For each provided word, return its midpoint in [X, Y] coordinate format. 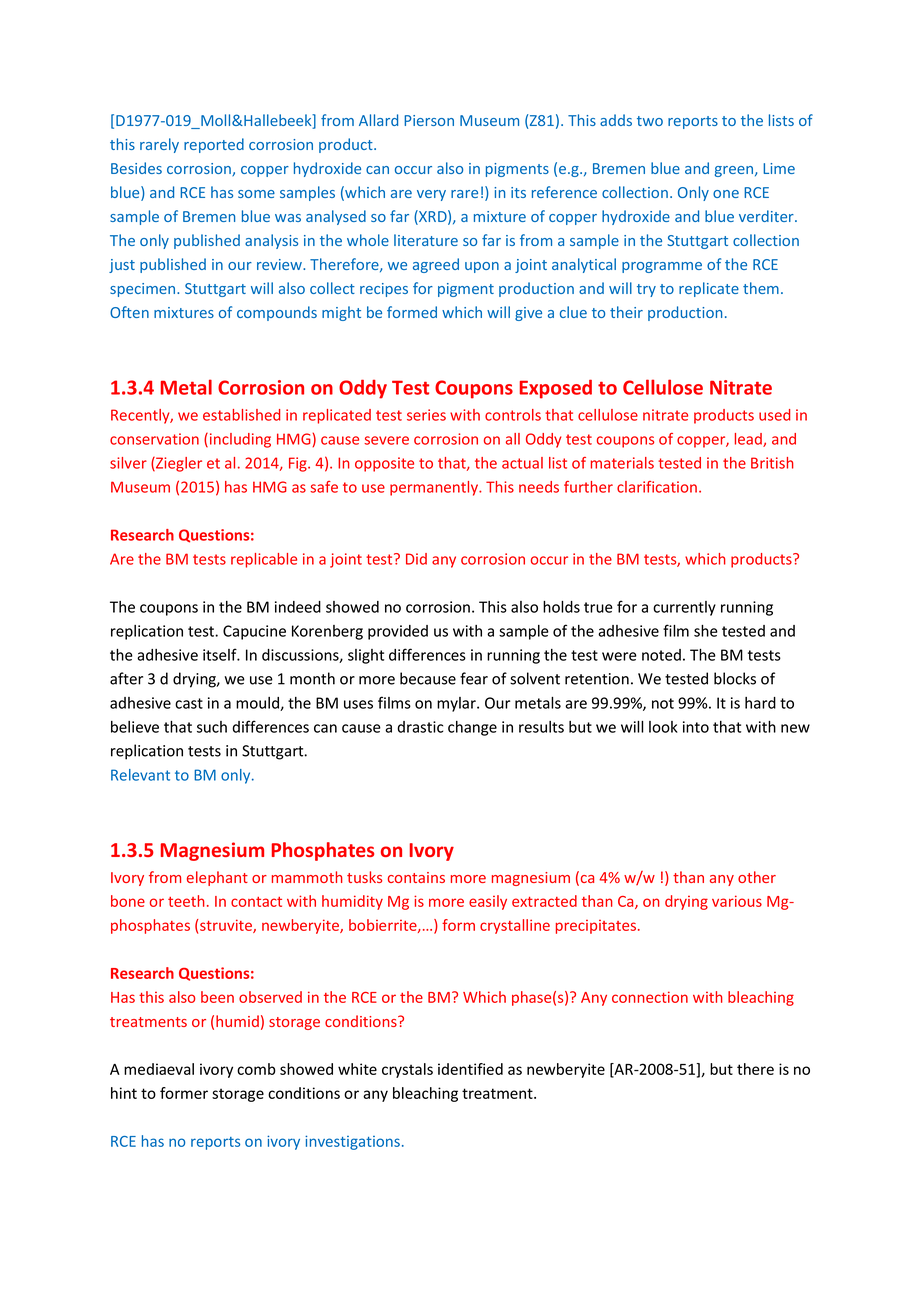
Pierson [429, 120]
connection [650, 997]
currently [684, 608]
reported [214, 145]
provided [398, 632]
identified [470, 1069]
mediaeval [159, 1069]
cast [189, 703]
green [735, 171]
